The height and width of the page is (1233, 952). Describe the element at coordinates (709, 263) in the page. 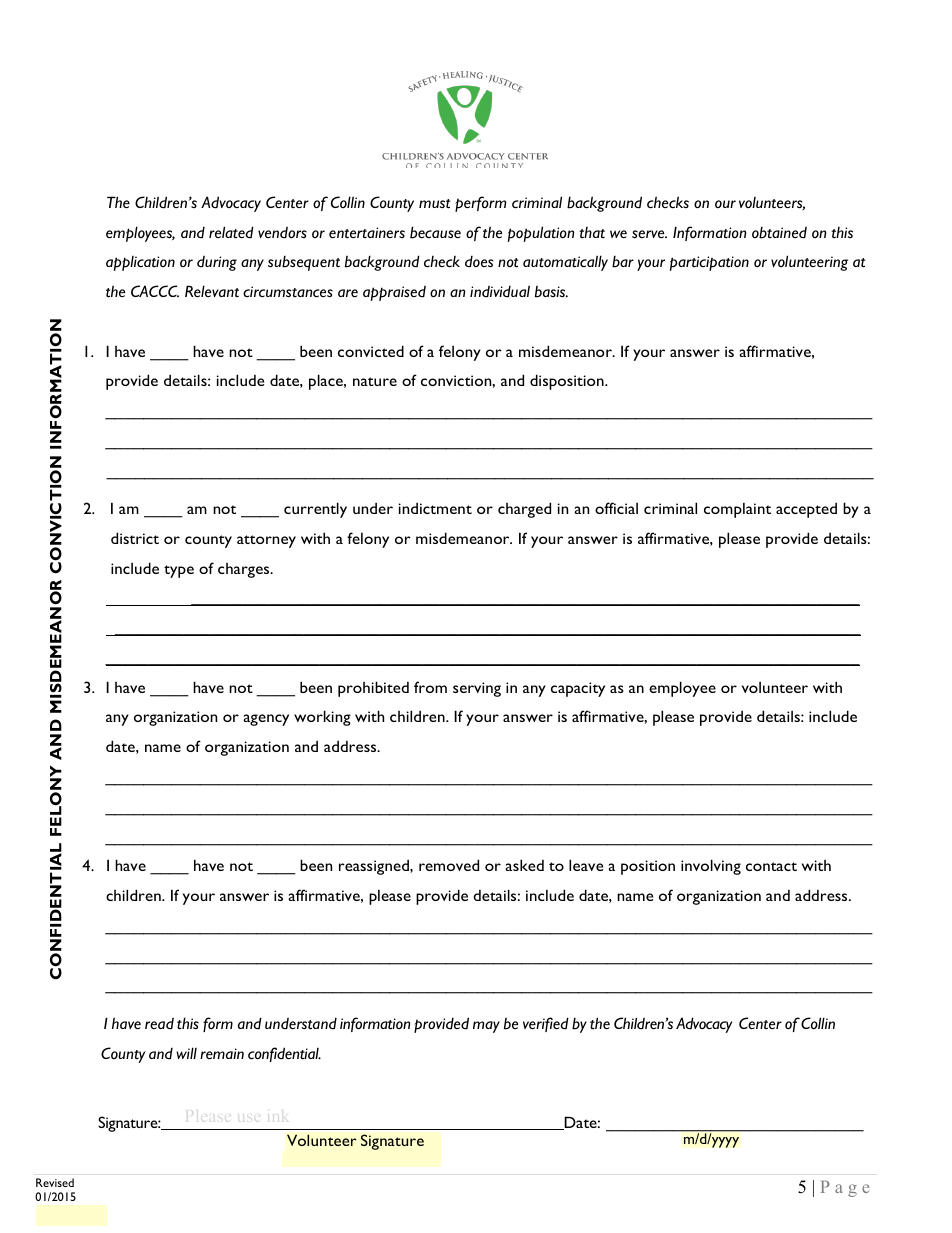

I see `participation` at that location.
